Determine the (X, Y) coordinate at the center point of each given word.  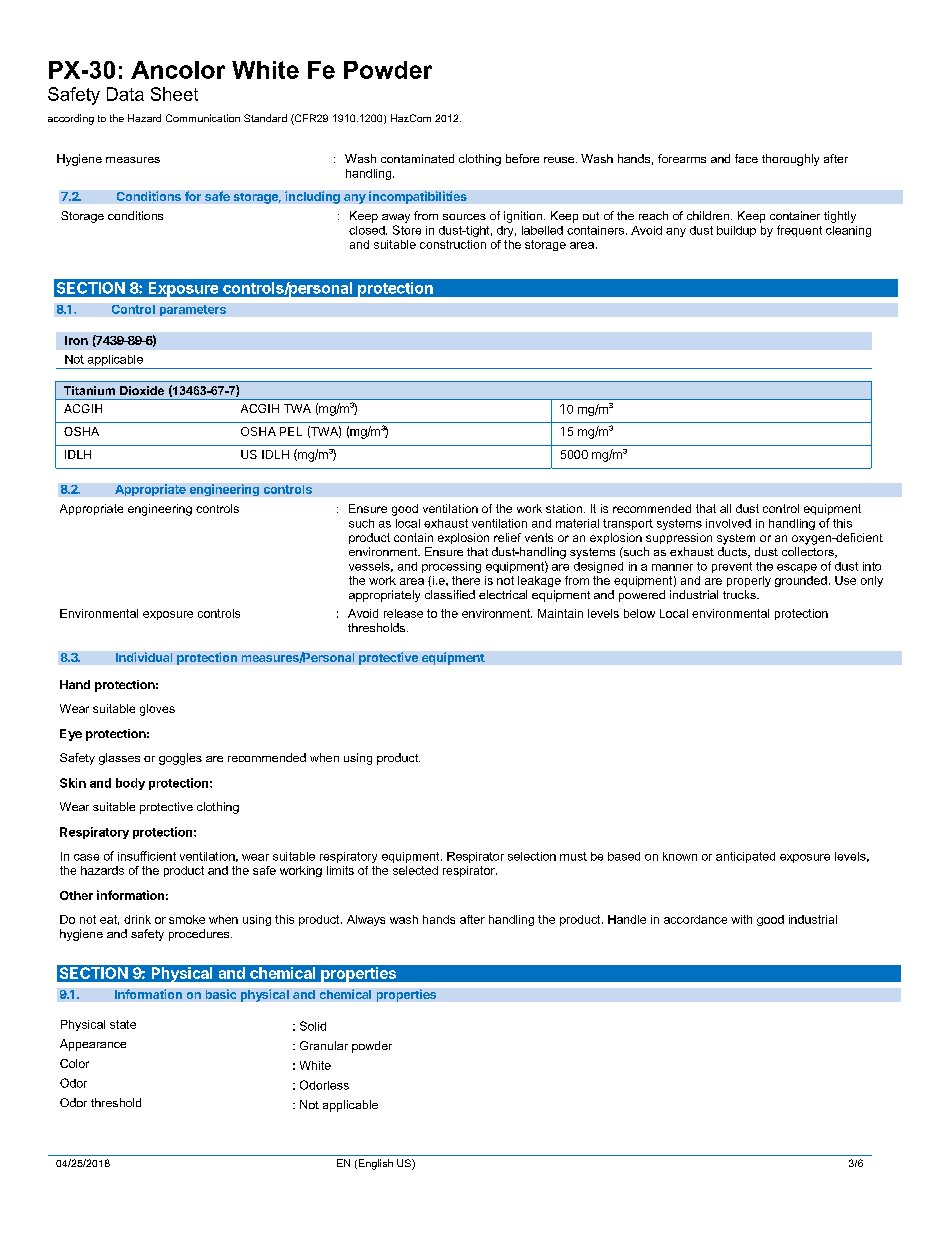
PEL (291, 431)
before (522, 158)
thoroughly (790, 160)
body (130, 784)
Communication (203, 118)
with (741, 919)
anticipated (745, 857)
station (564, 508)
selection (532, 856)
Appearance (93, 1045)
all (725, 508)
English (374, 1164)
